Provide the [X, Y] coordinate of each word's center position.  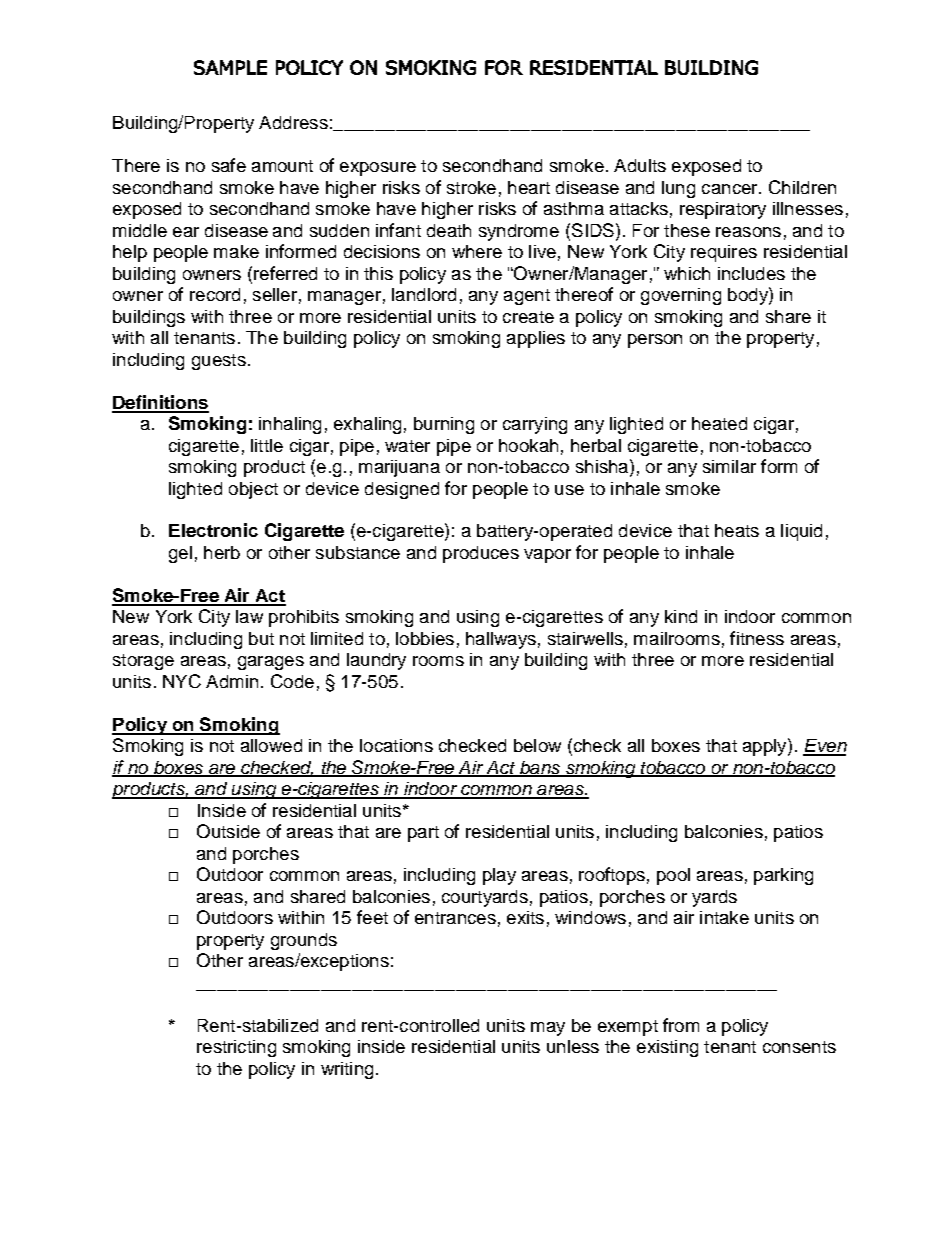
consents [799, 1047]
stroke [471, 187]
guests [219, 362]
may [548, 1029]
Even [825, 747]
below [537, 745]
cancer [731, 189]
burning [444, 425]
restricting [236, 1048]
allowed [271, 745]
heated [719, 423]
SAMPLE [230, 67]
